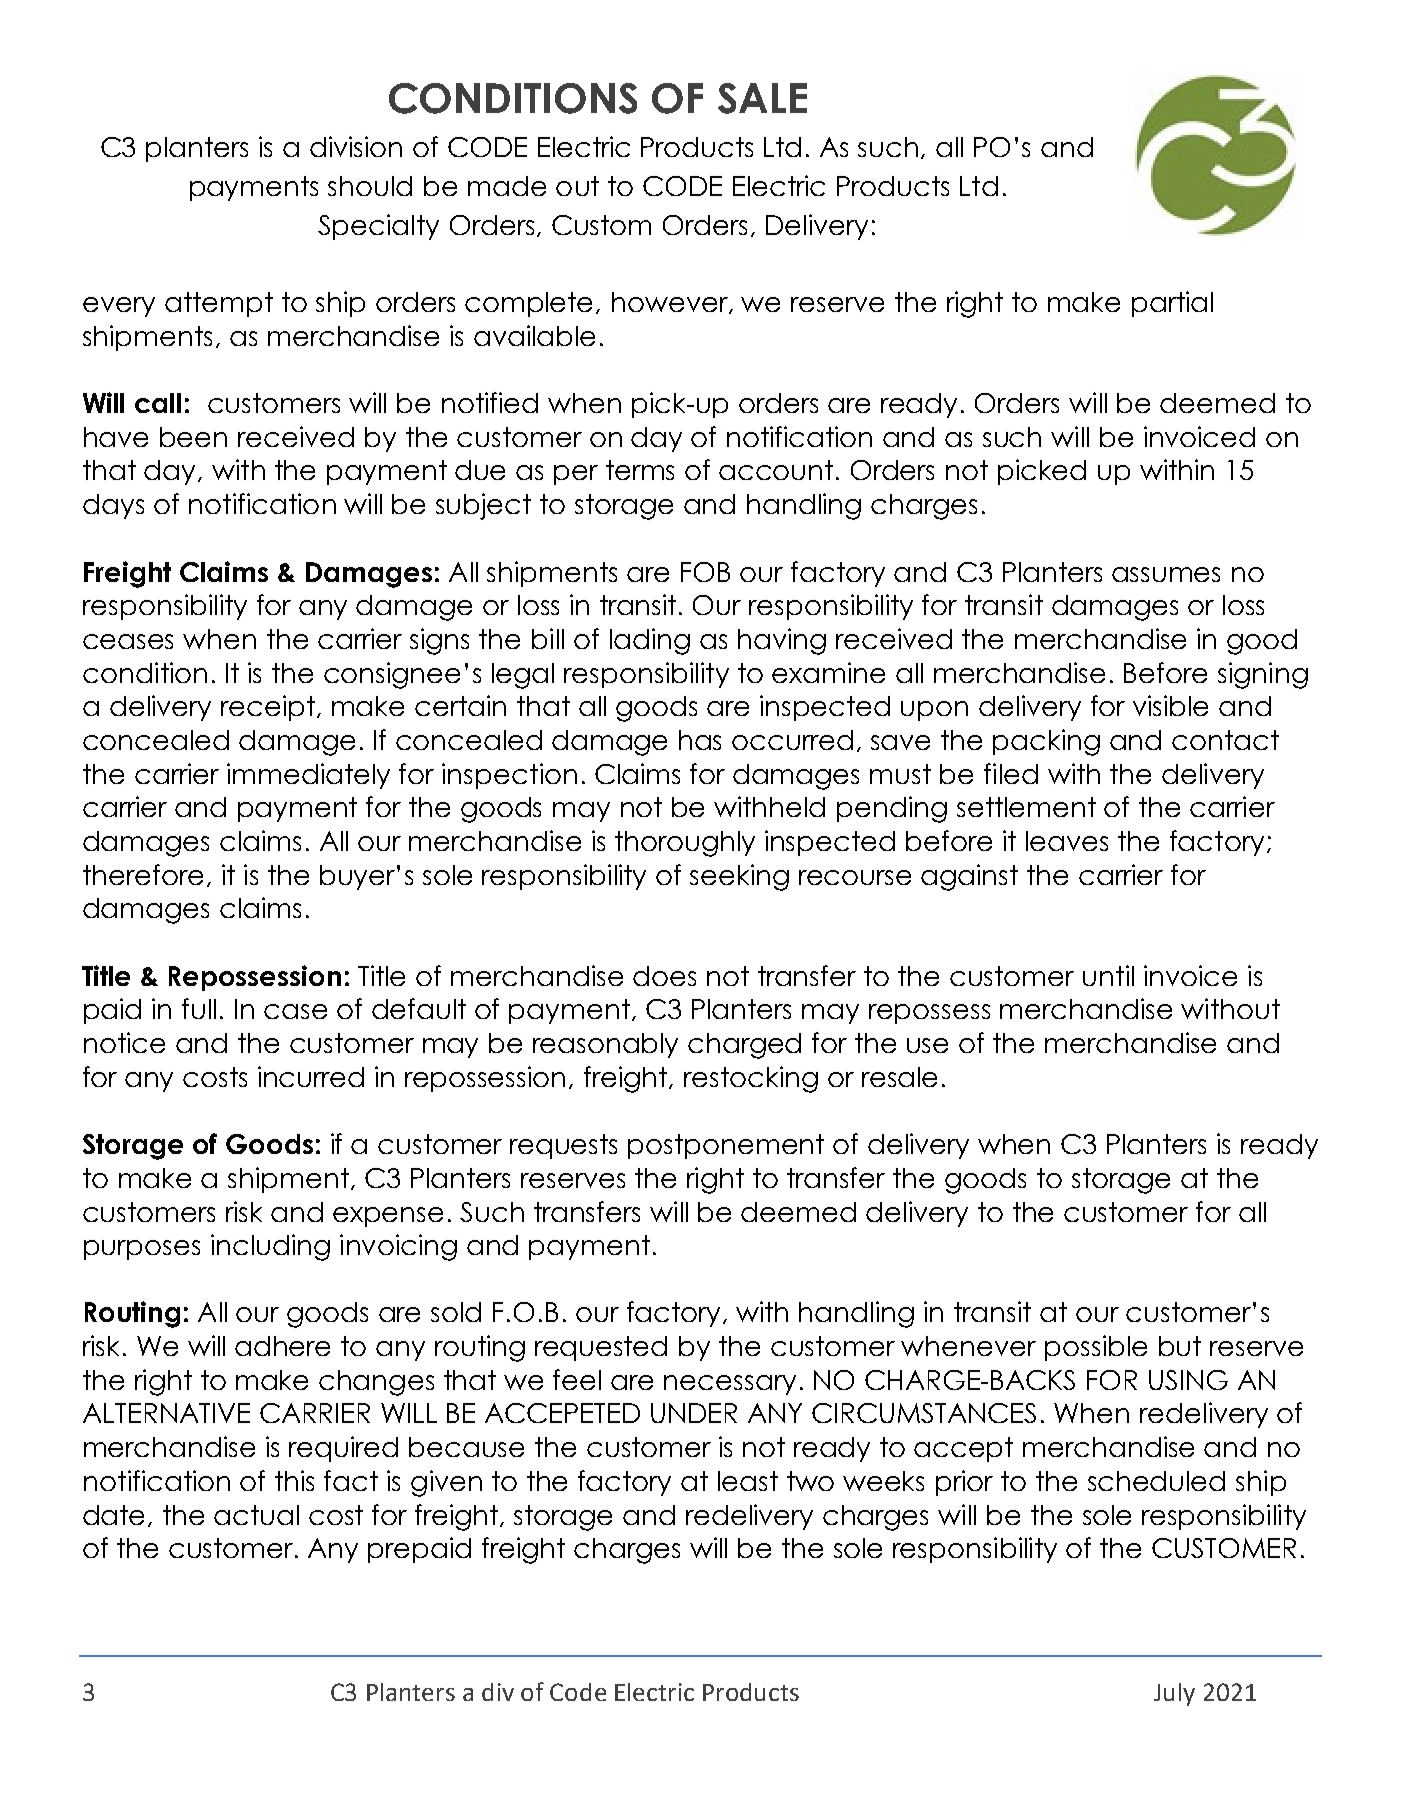  Describe the element at coordinates (370, 186) in the image. I see `should` at that location.
